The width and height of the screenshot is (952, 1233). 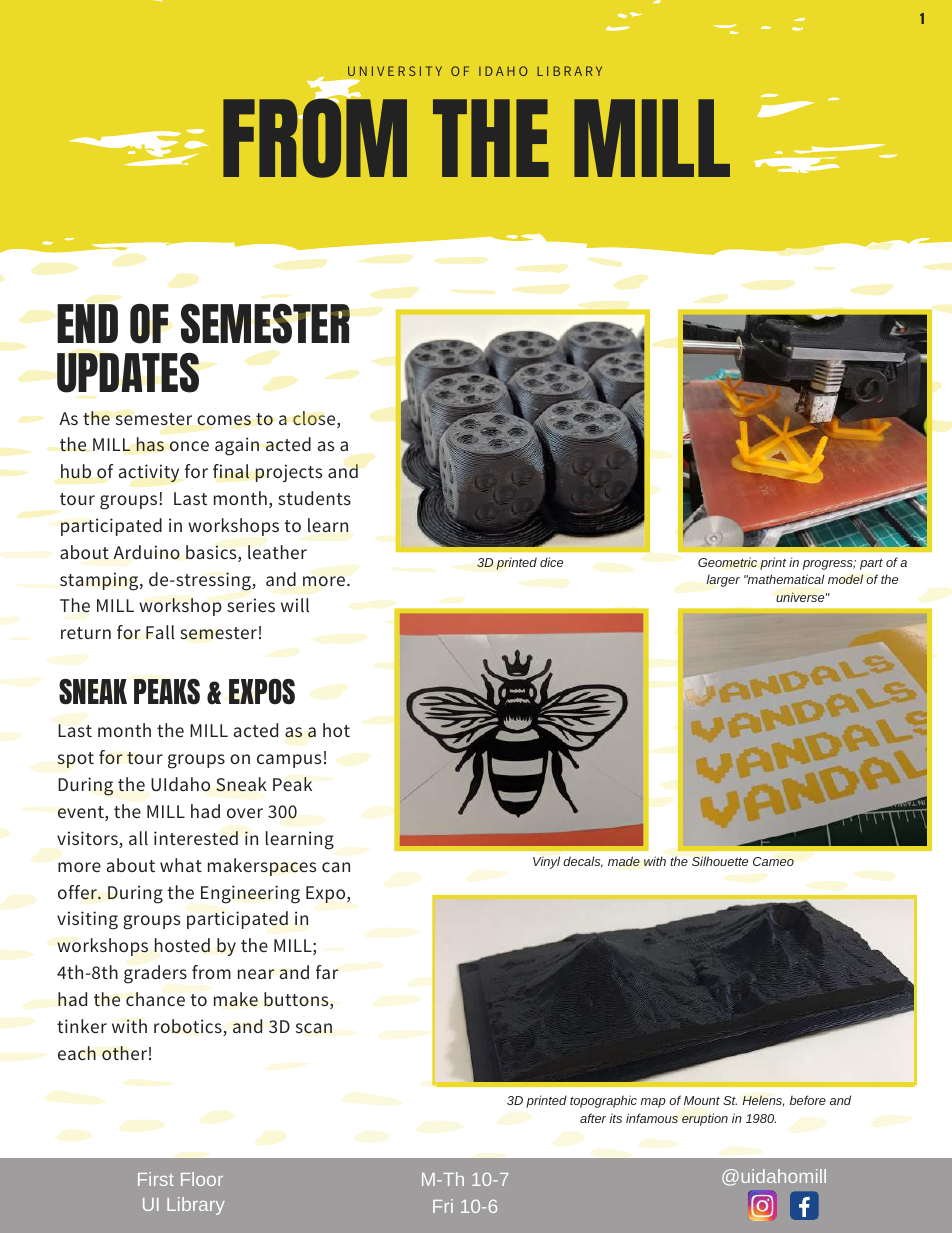 I want to click on eruption, so click(x=705, y=1119).
